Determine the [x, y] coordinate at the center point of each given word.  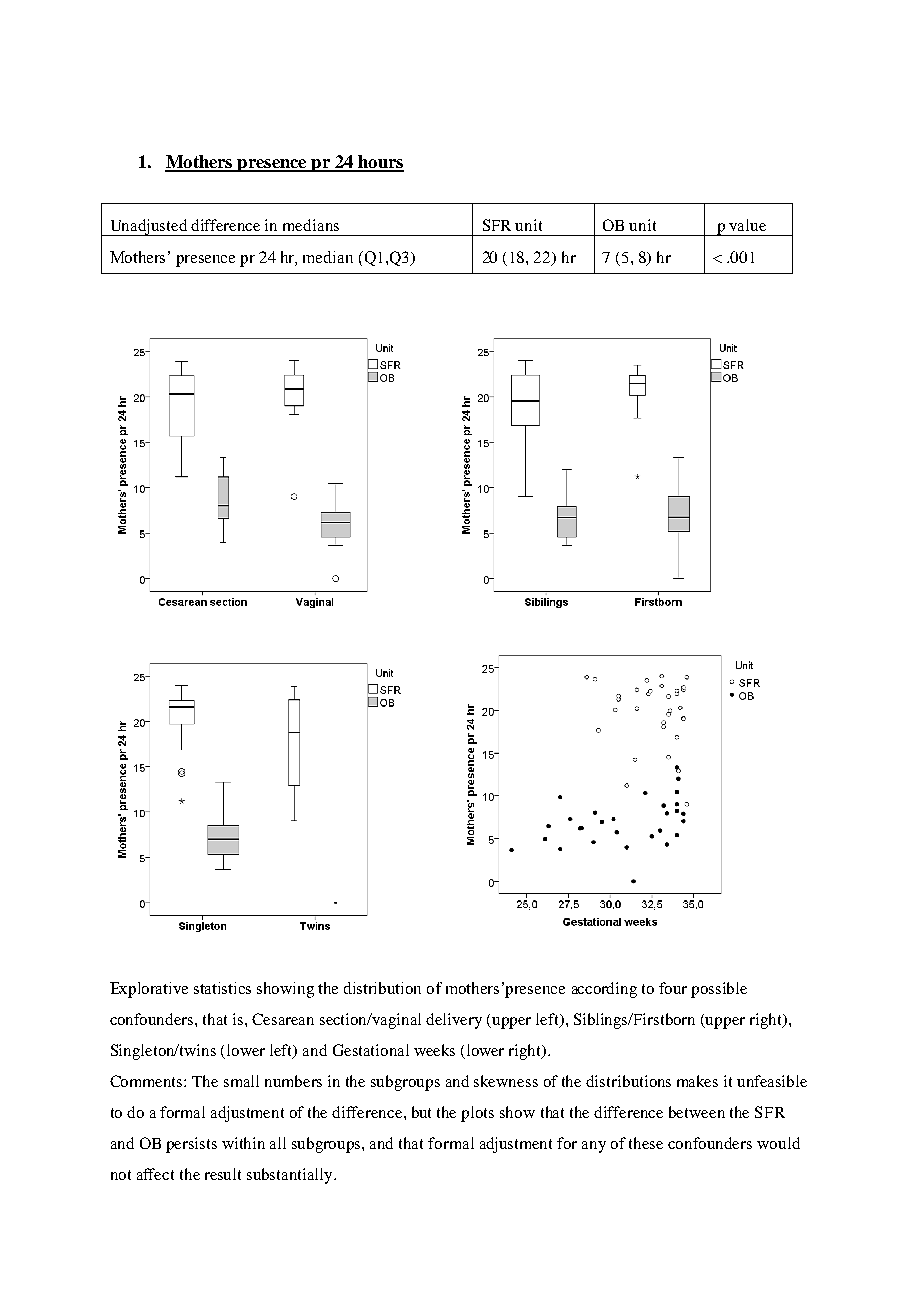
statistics [222, 988]
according [604, 990]
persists [191, 1145]
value [747, 225]
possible [719, 990]
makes [697, 1081]
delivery [454, 1021]
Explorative [149, 990]
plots [477, 1114]
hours [380, 163]
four [673, 988]
